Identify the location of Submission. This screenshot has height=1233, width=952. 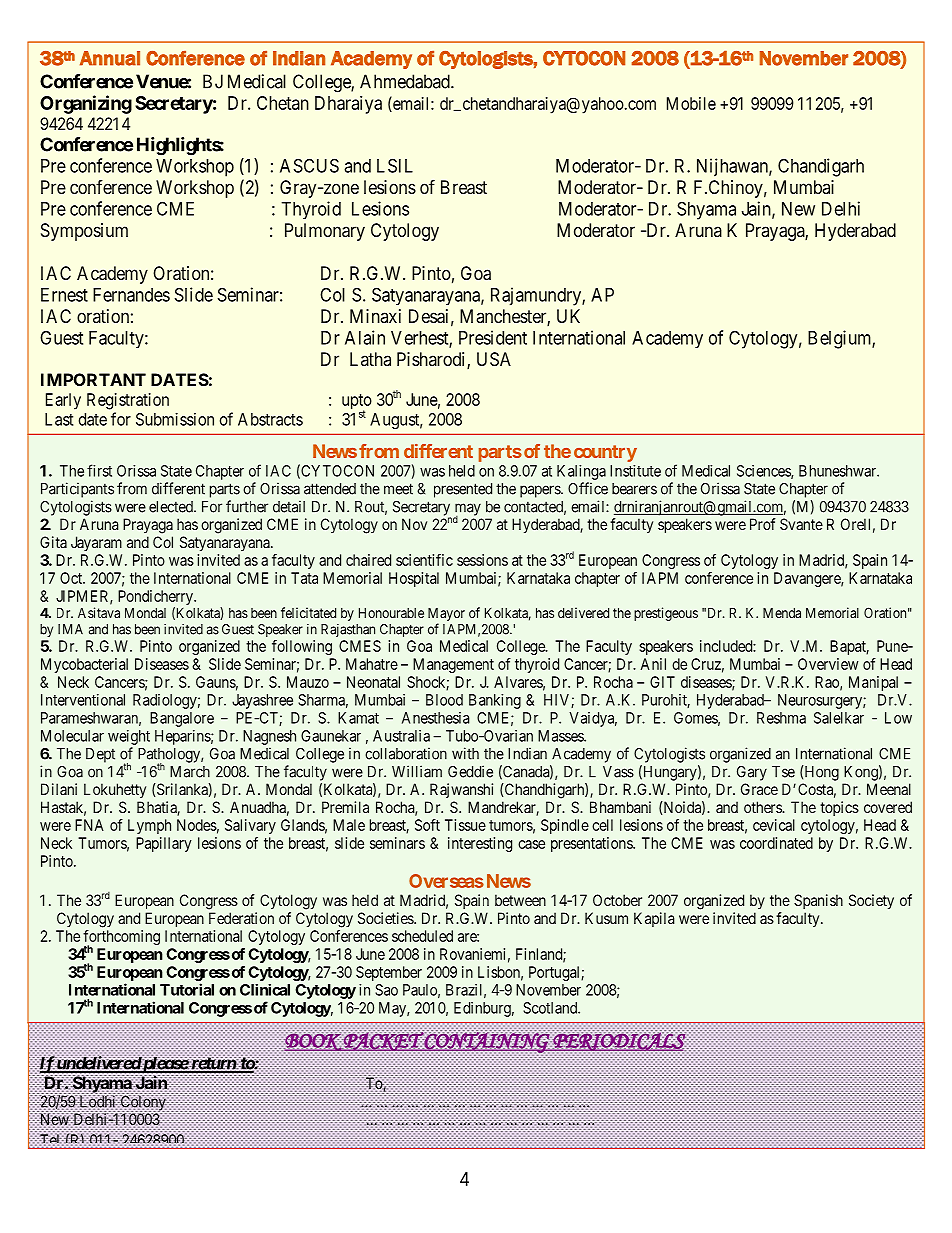
(175, 419).
